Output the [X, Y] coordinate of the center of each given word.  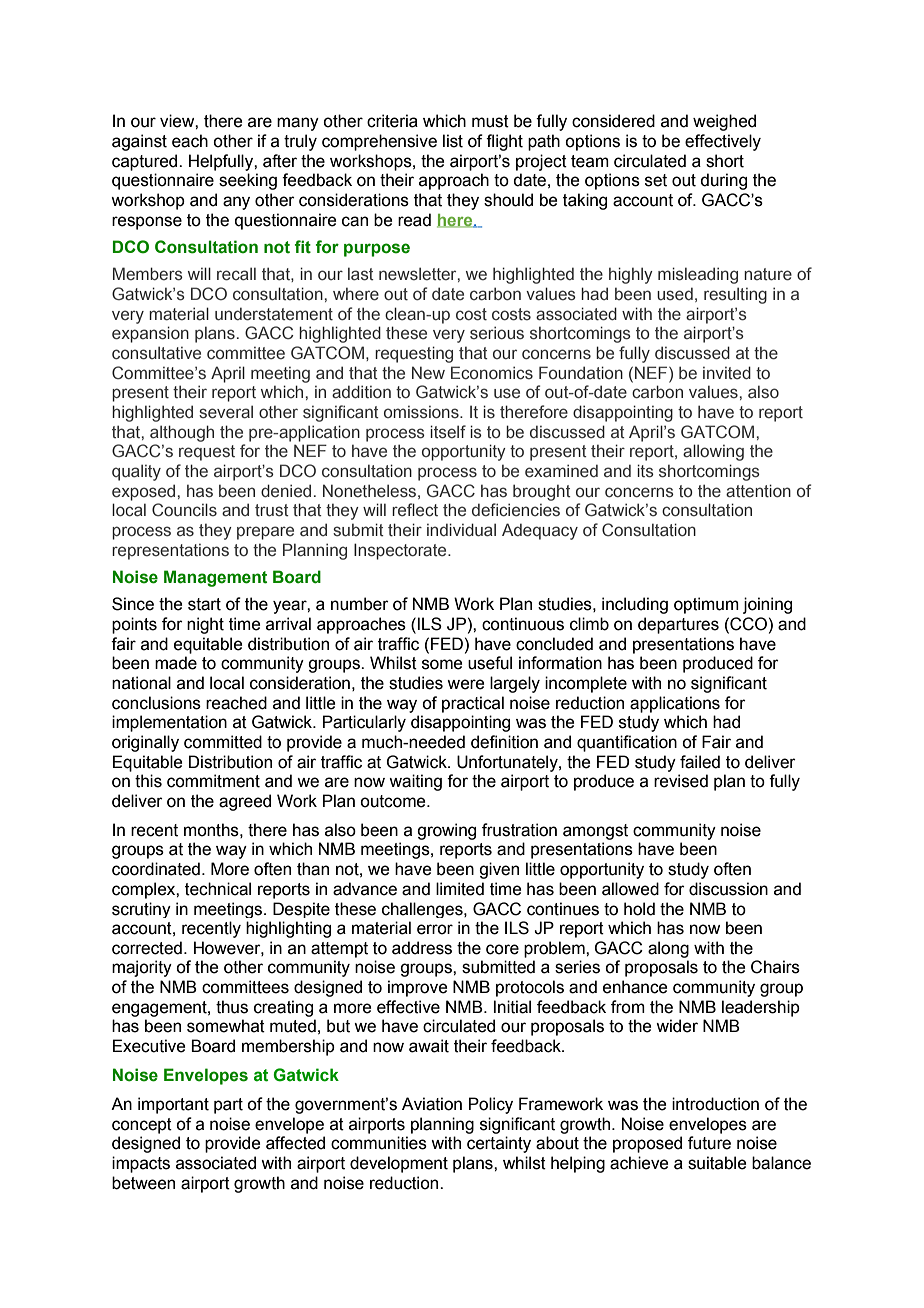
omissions [422, 412]
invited [727, 373]
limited [460, 889]
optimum [706, 605]
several [226, 412]
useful [490, 663]
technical [218, 889]
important [173, 1105]
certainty [499, 1144]
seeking [248, 181]
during [723, 181]
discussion [728, 889]
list [453, 141]
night [205, 625]
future [709, 1143]
